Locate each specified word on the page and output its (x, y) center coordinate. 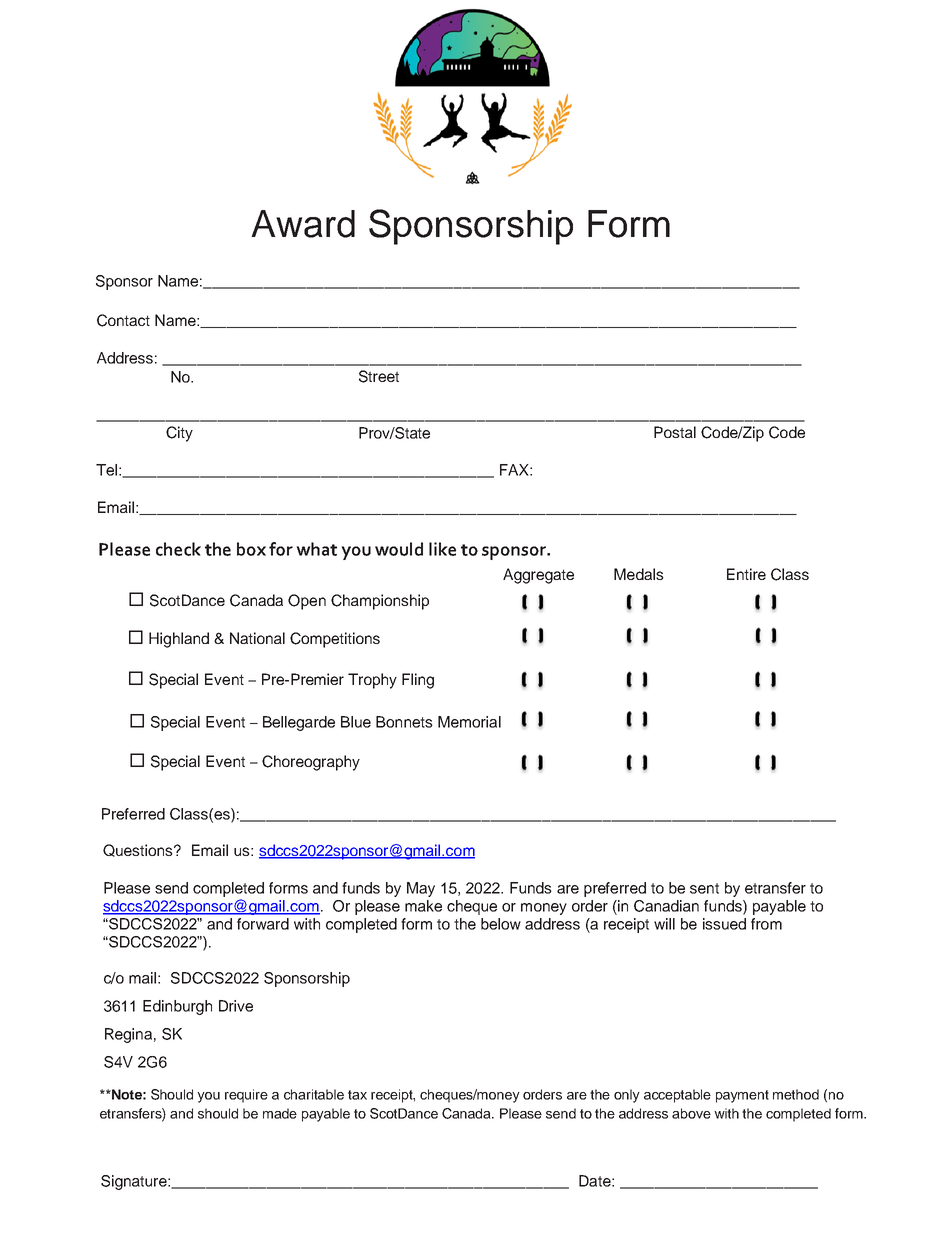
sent (704, 888)
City (179, 434)
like (442, 549)
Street (379, 376)
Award (303, 224)
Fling (418, 681)
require (246, 1096)
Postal (675, 432)
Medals (639, 574)
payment (742, 1096)
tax (357, 1095)
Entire (746, 574)
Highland (179, 640)
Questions (139, 850)
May (421, 889)
